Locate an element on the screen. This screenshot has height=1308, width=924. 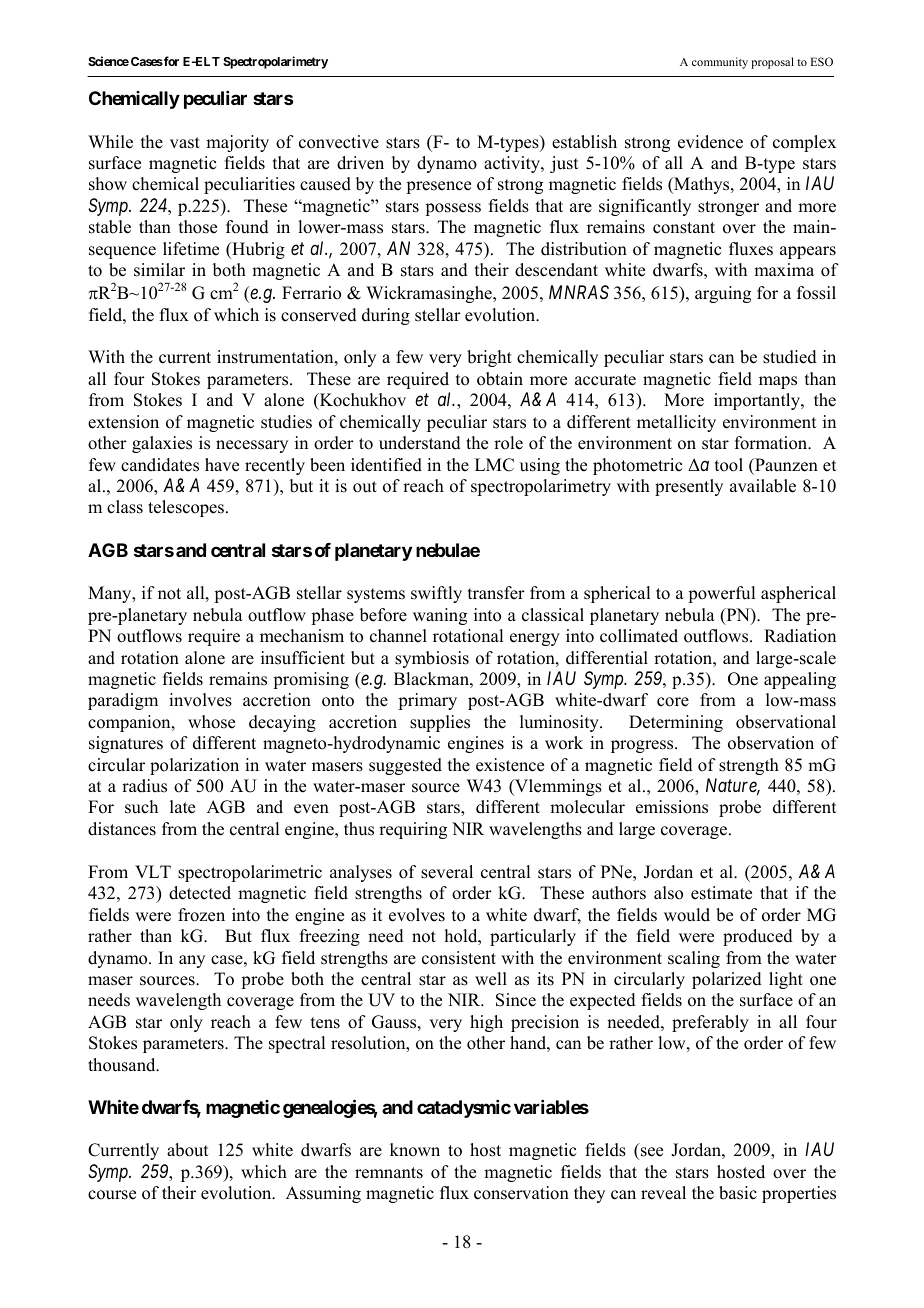
presently is located at coordinates (689, 487).
